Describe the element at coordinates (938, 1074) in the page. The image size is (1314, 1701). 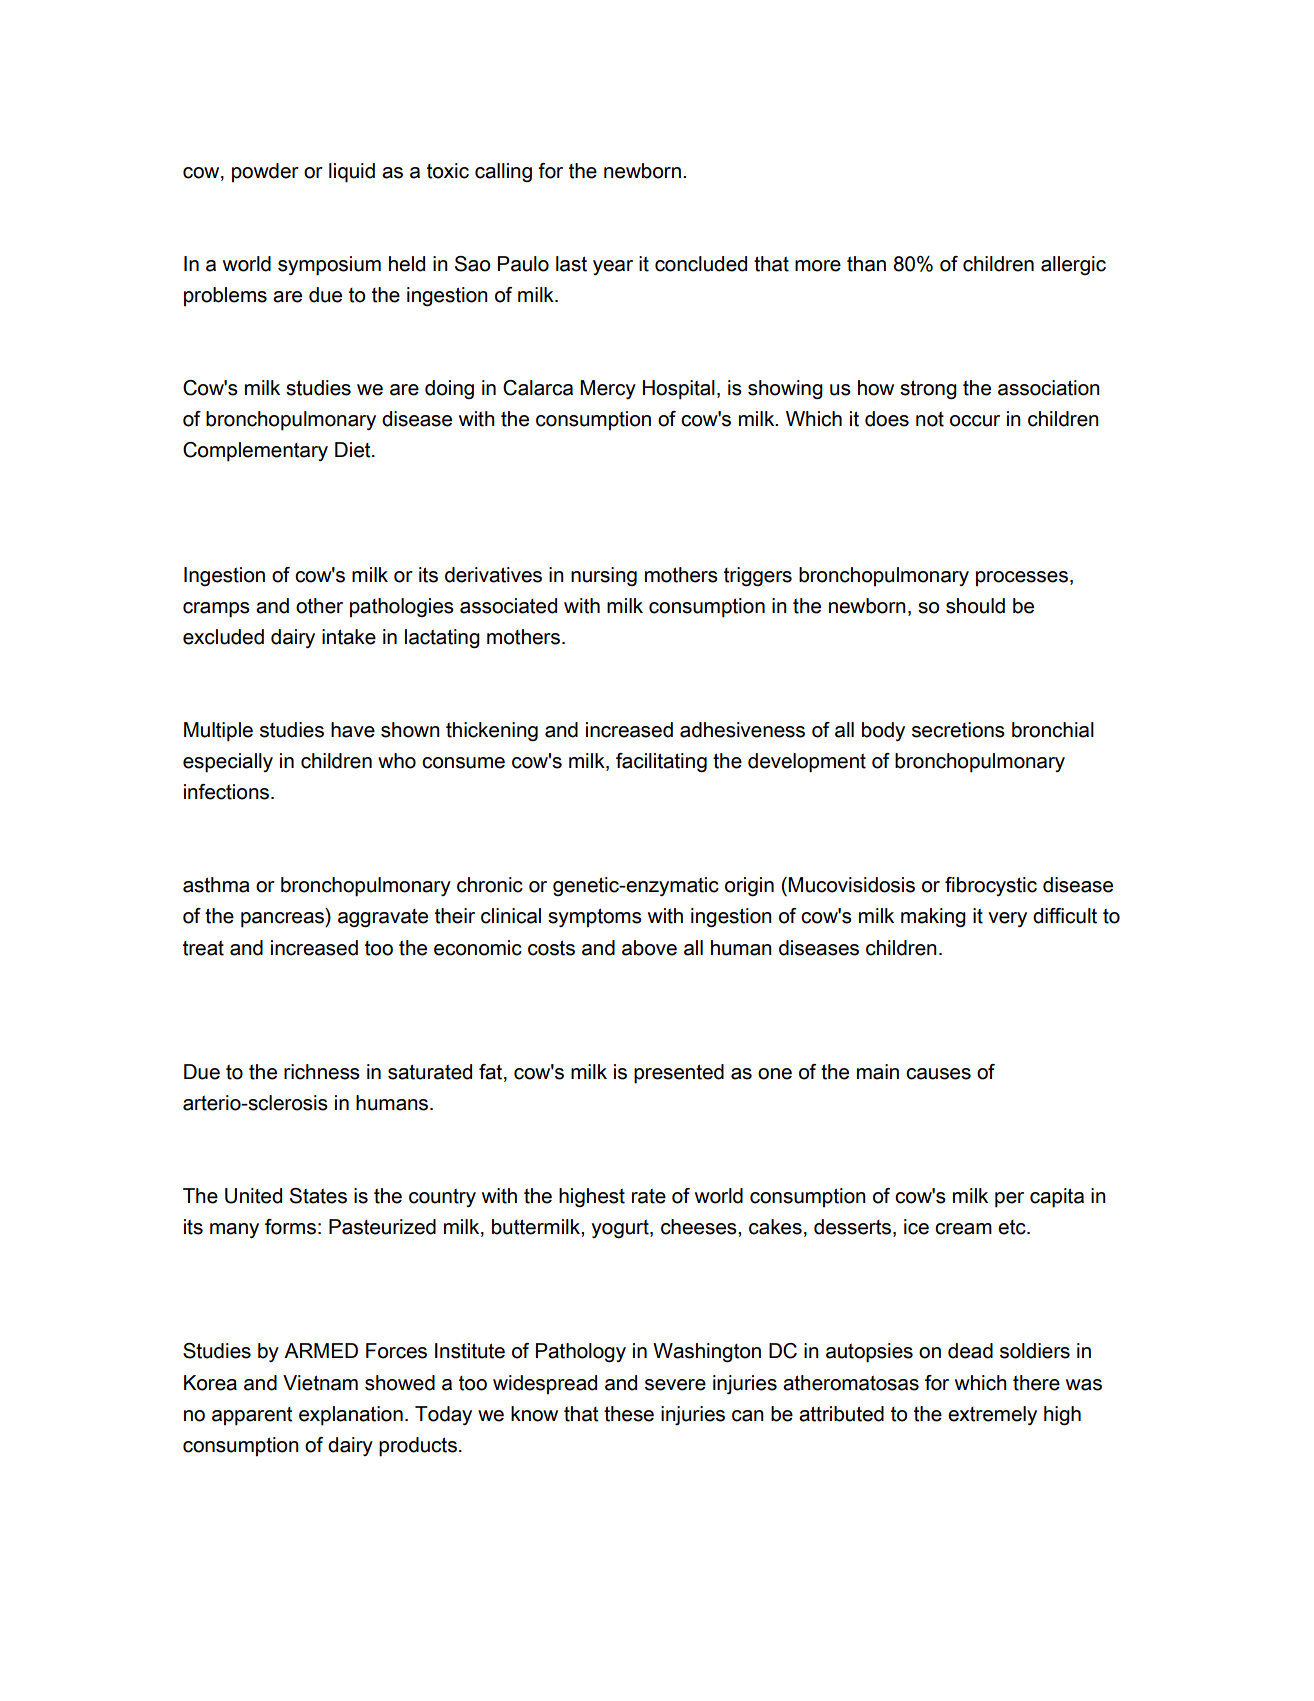
I see `causes` at that location.
